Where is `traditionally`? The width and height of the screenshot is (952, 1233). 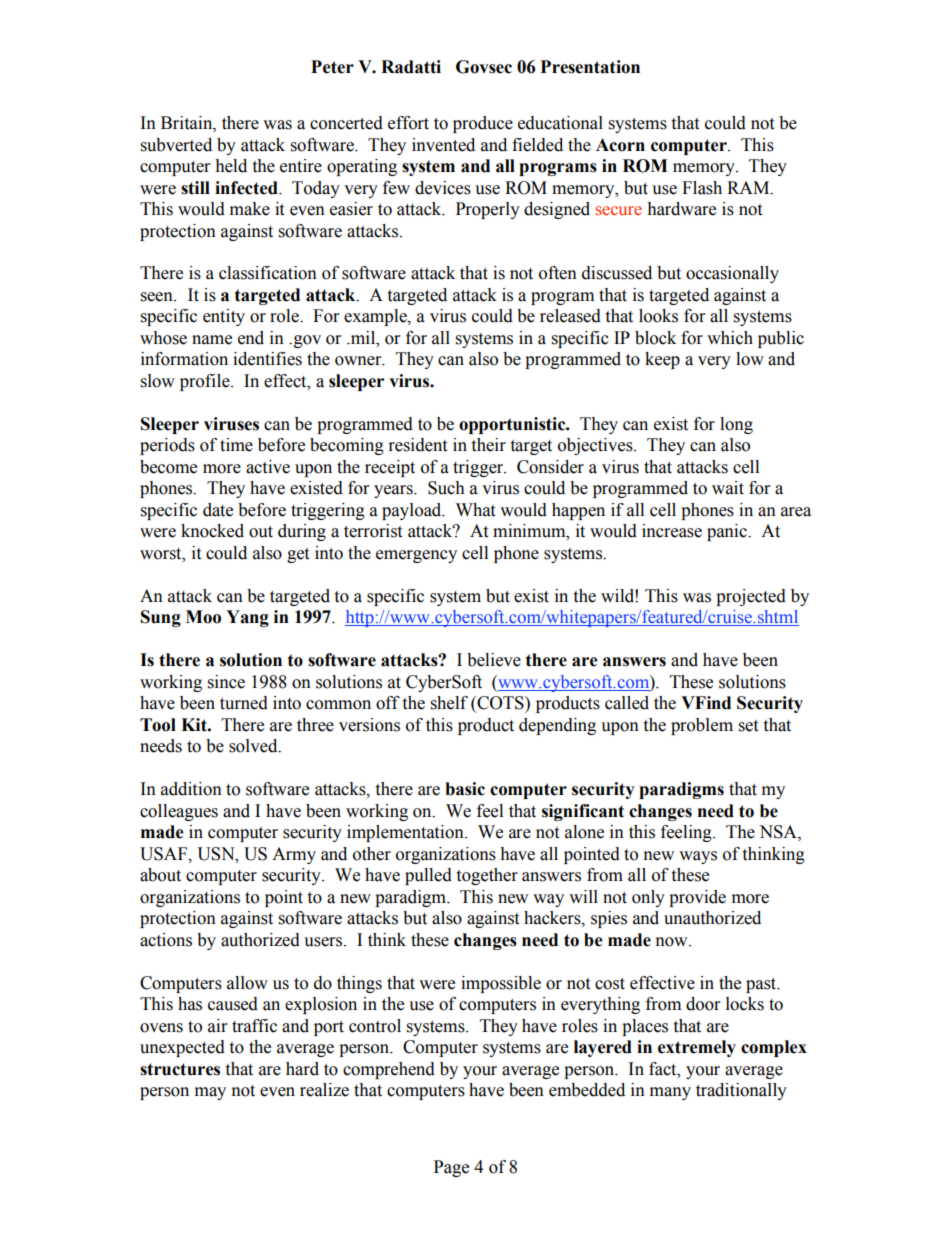 traditionally is located at coordinates (741, 1091).
